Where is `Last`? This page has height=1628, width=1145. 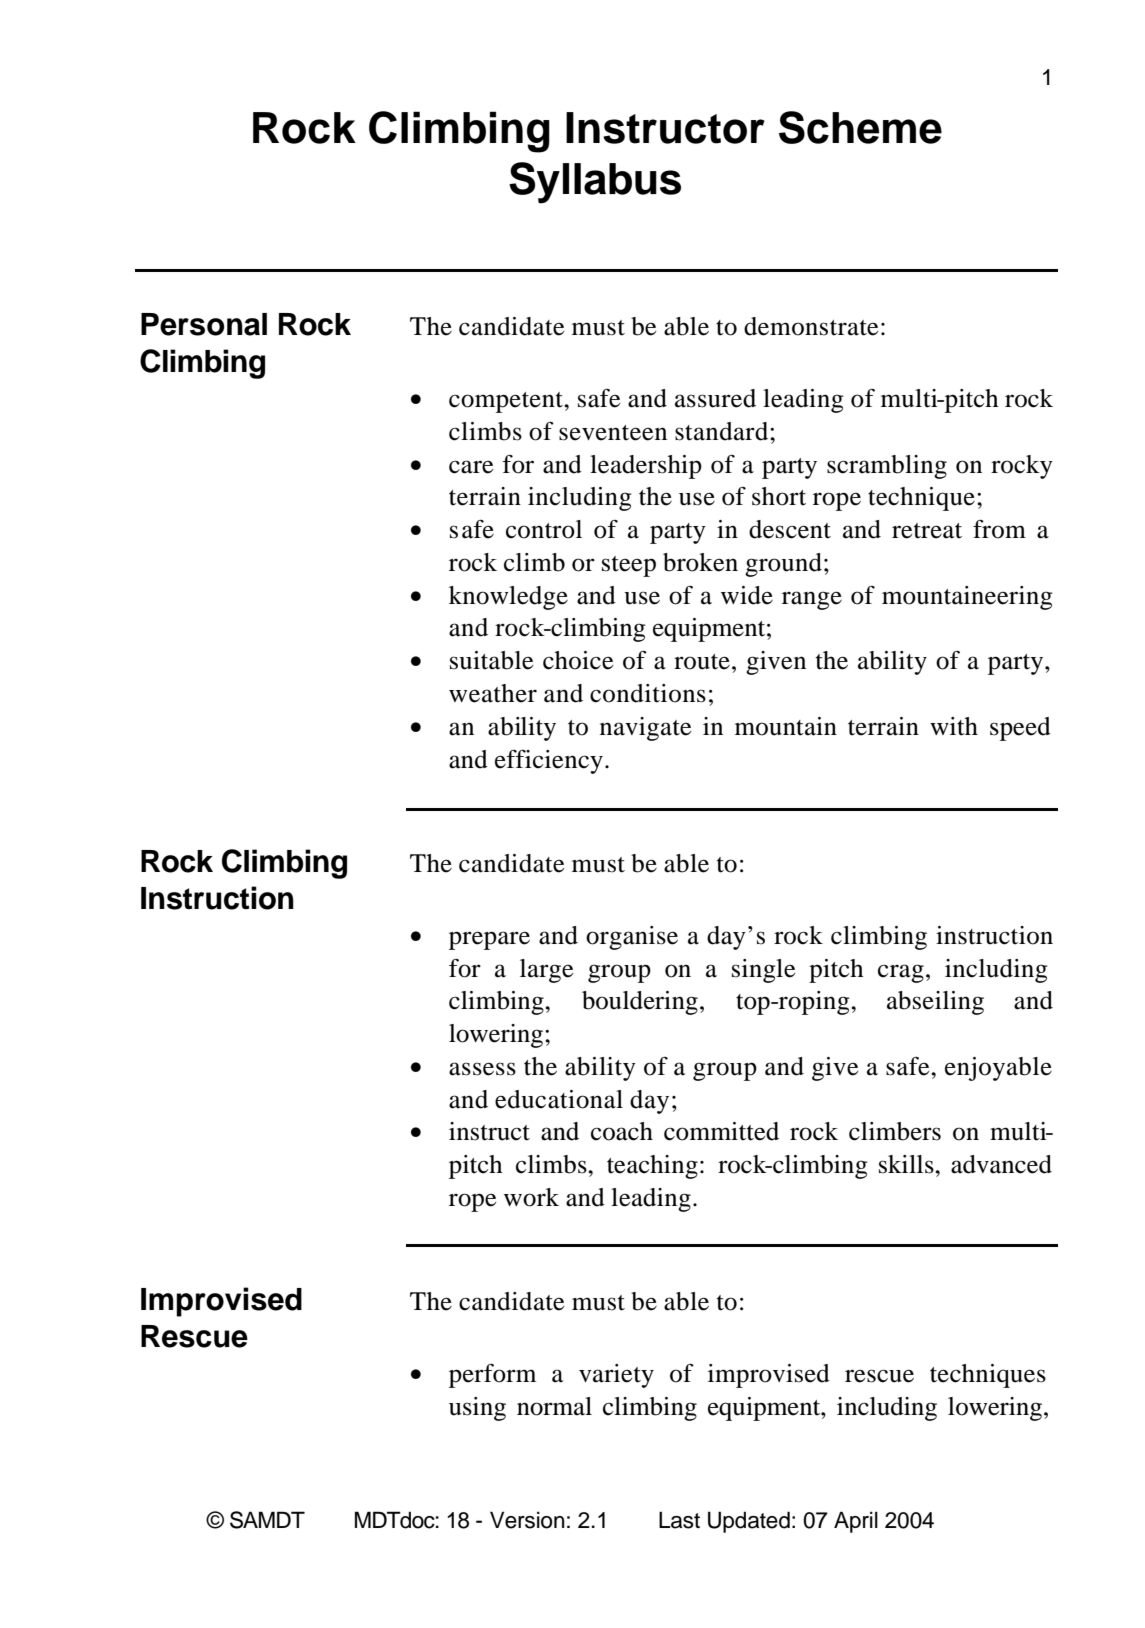
Last is located at coordinates (679, 1520).
